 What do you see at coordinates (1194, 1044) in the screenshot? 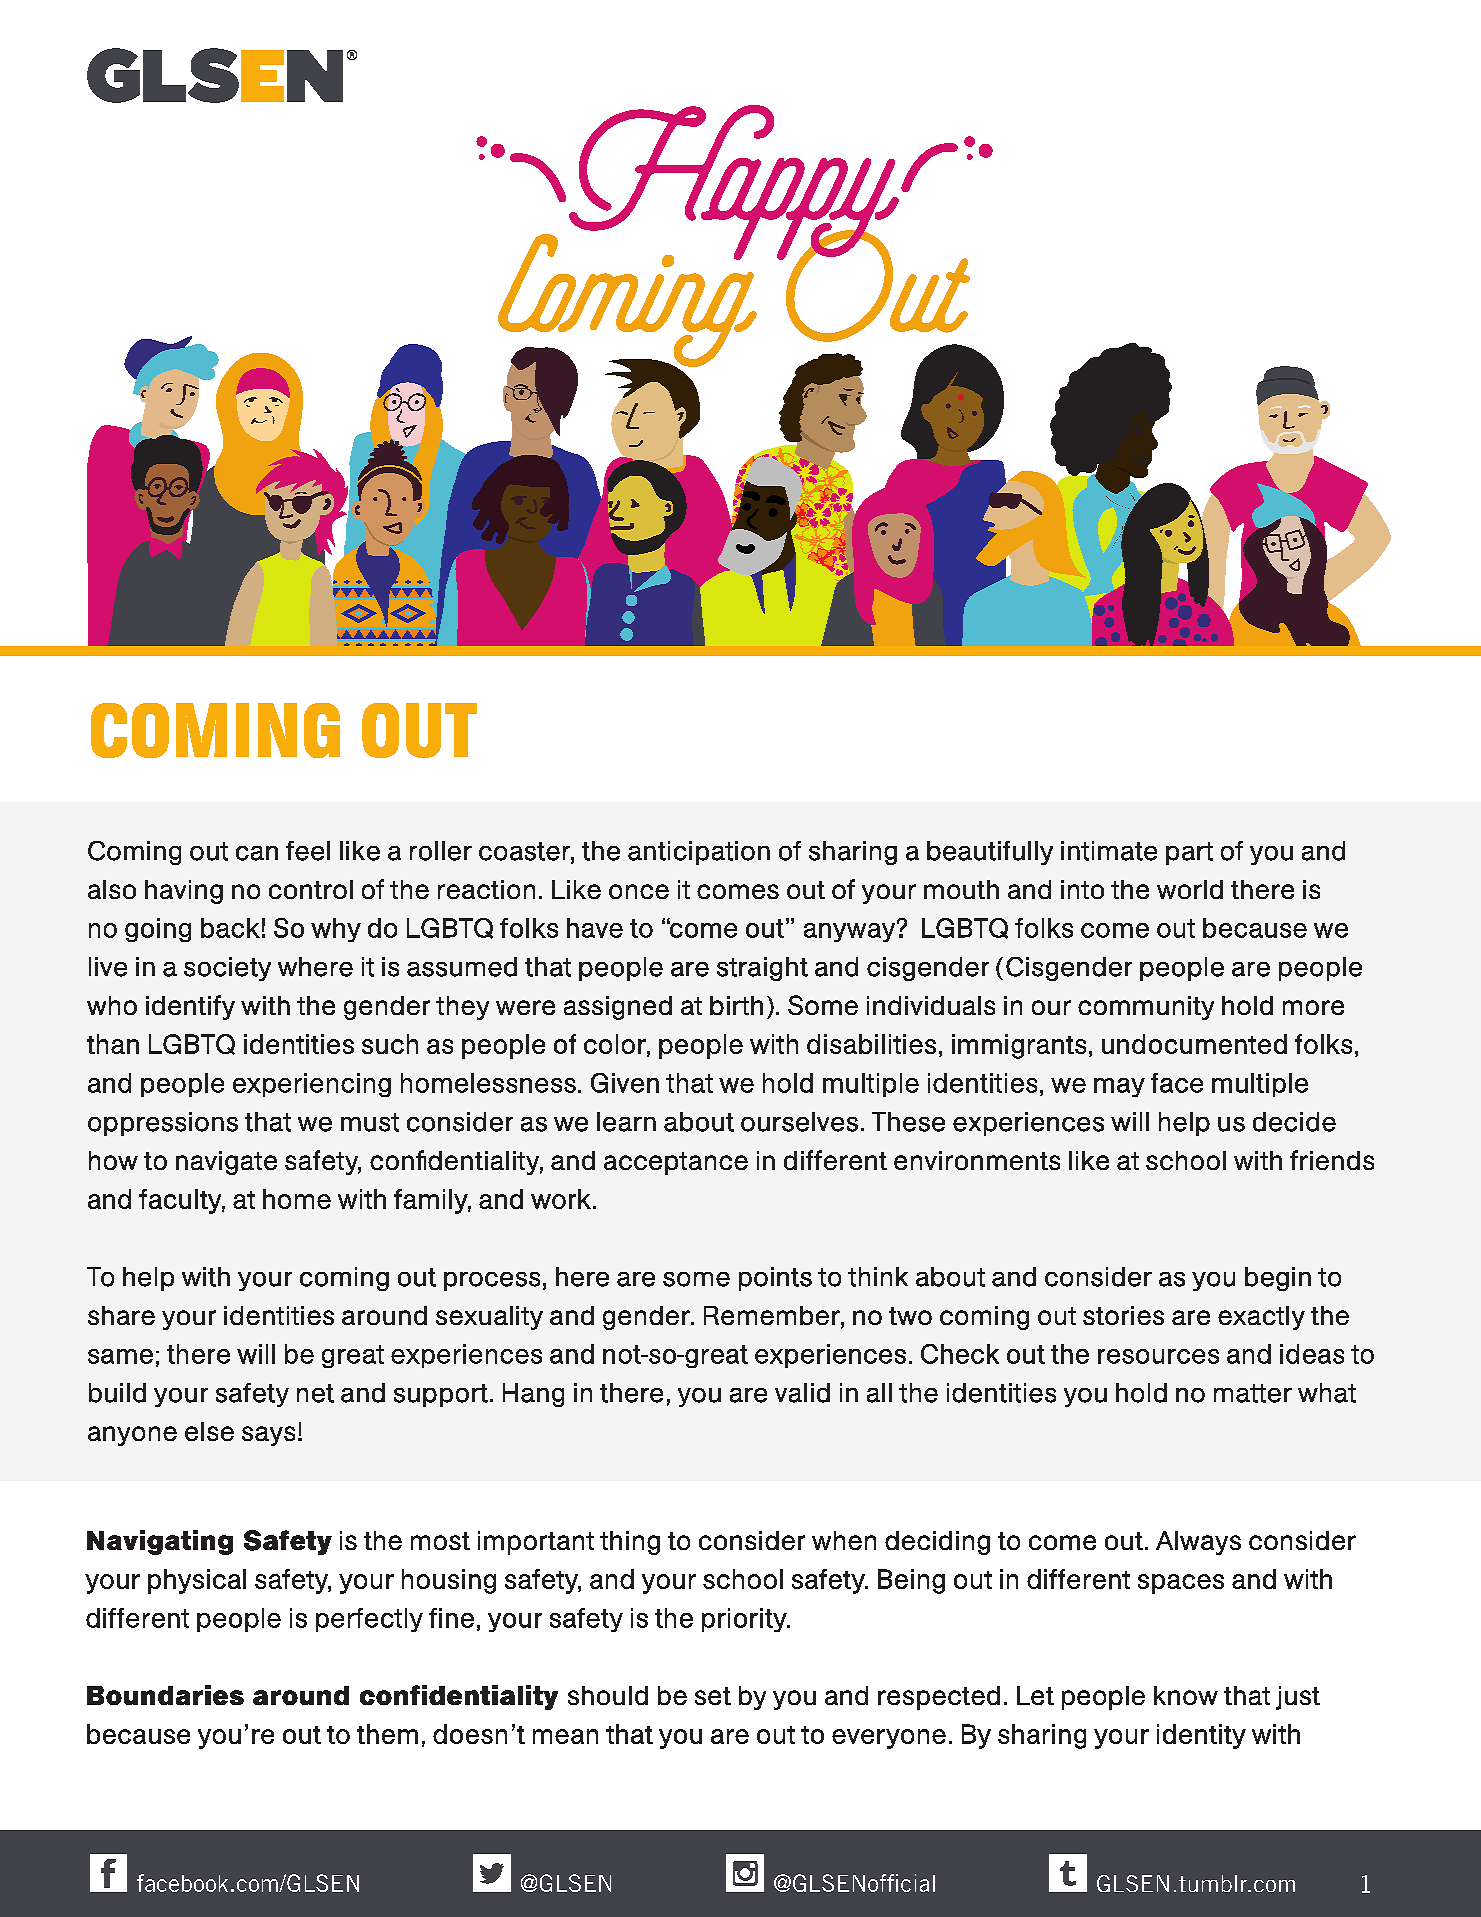
I see `undocumented` at bounding box center [1194, 1044].
